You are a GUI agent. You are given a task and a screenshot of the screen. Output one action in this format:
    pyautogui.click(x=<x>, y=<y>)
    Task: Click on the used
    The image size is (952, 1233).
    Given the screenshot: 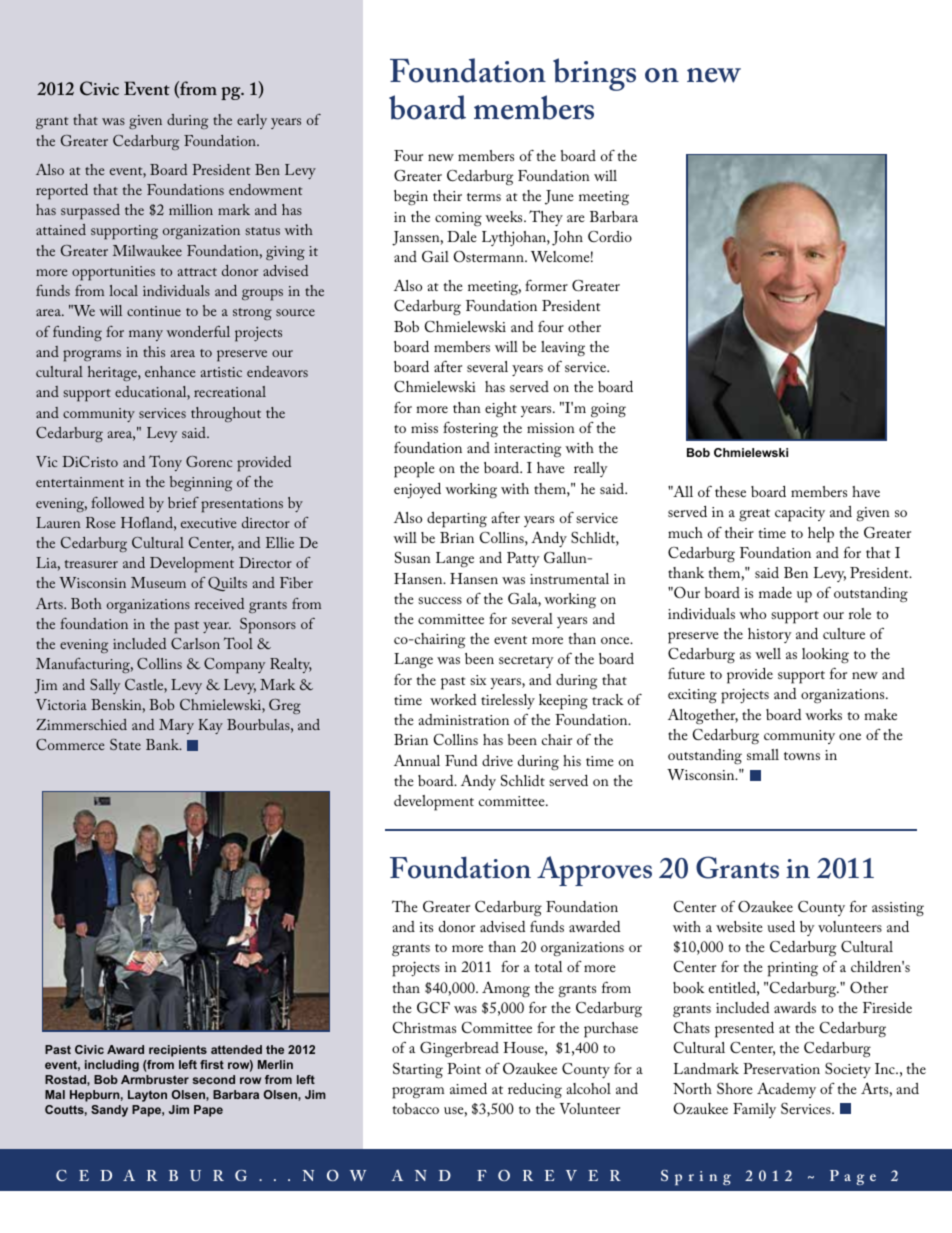 What is the action you would take?
    pyautogui.click(x=781, y=926)
